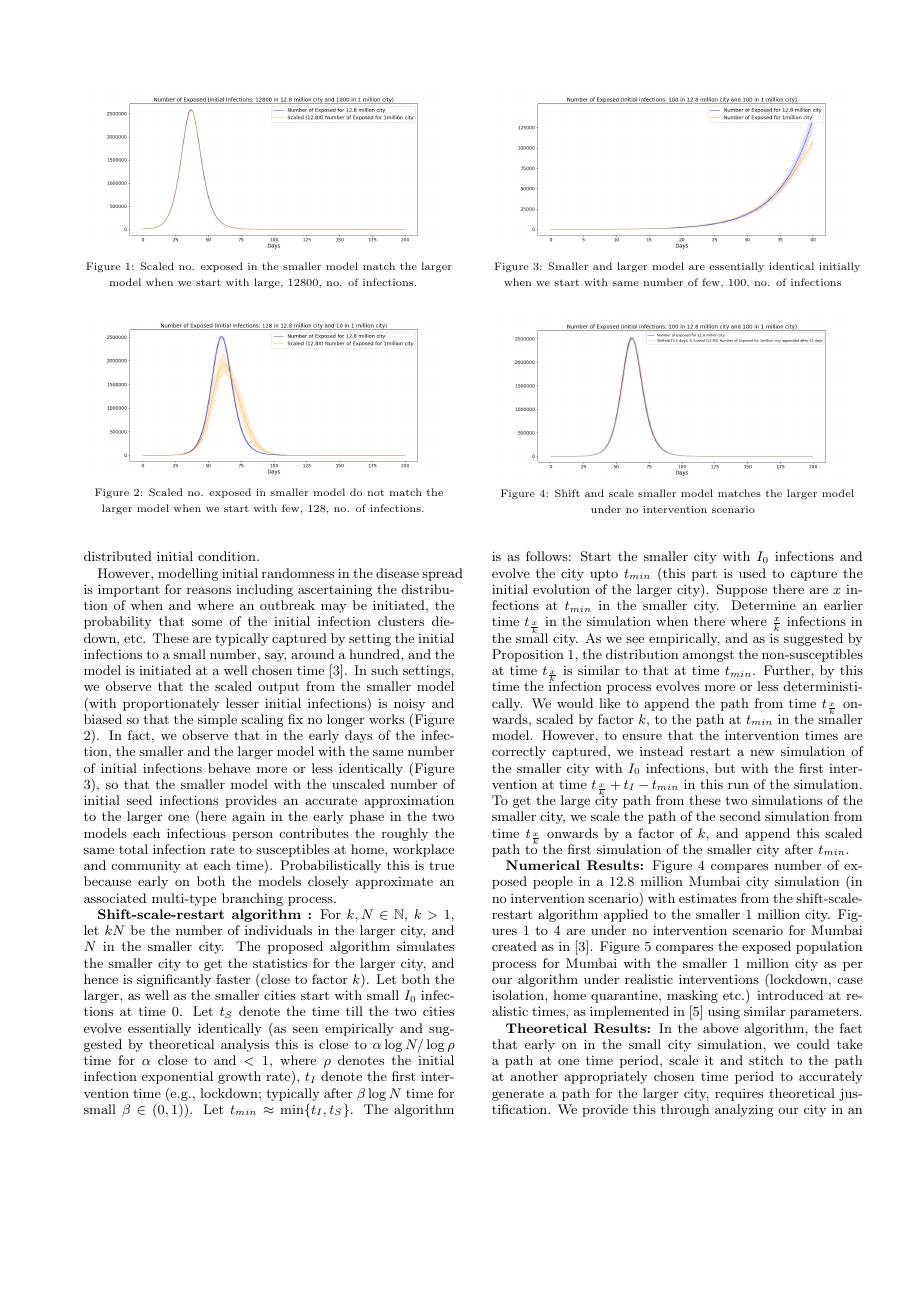 The height and width of the document is (1308, 924). What do you see at coordinates (740, 816) in the document?
I see `second` at bounding box center [740, 816].
